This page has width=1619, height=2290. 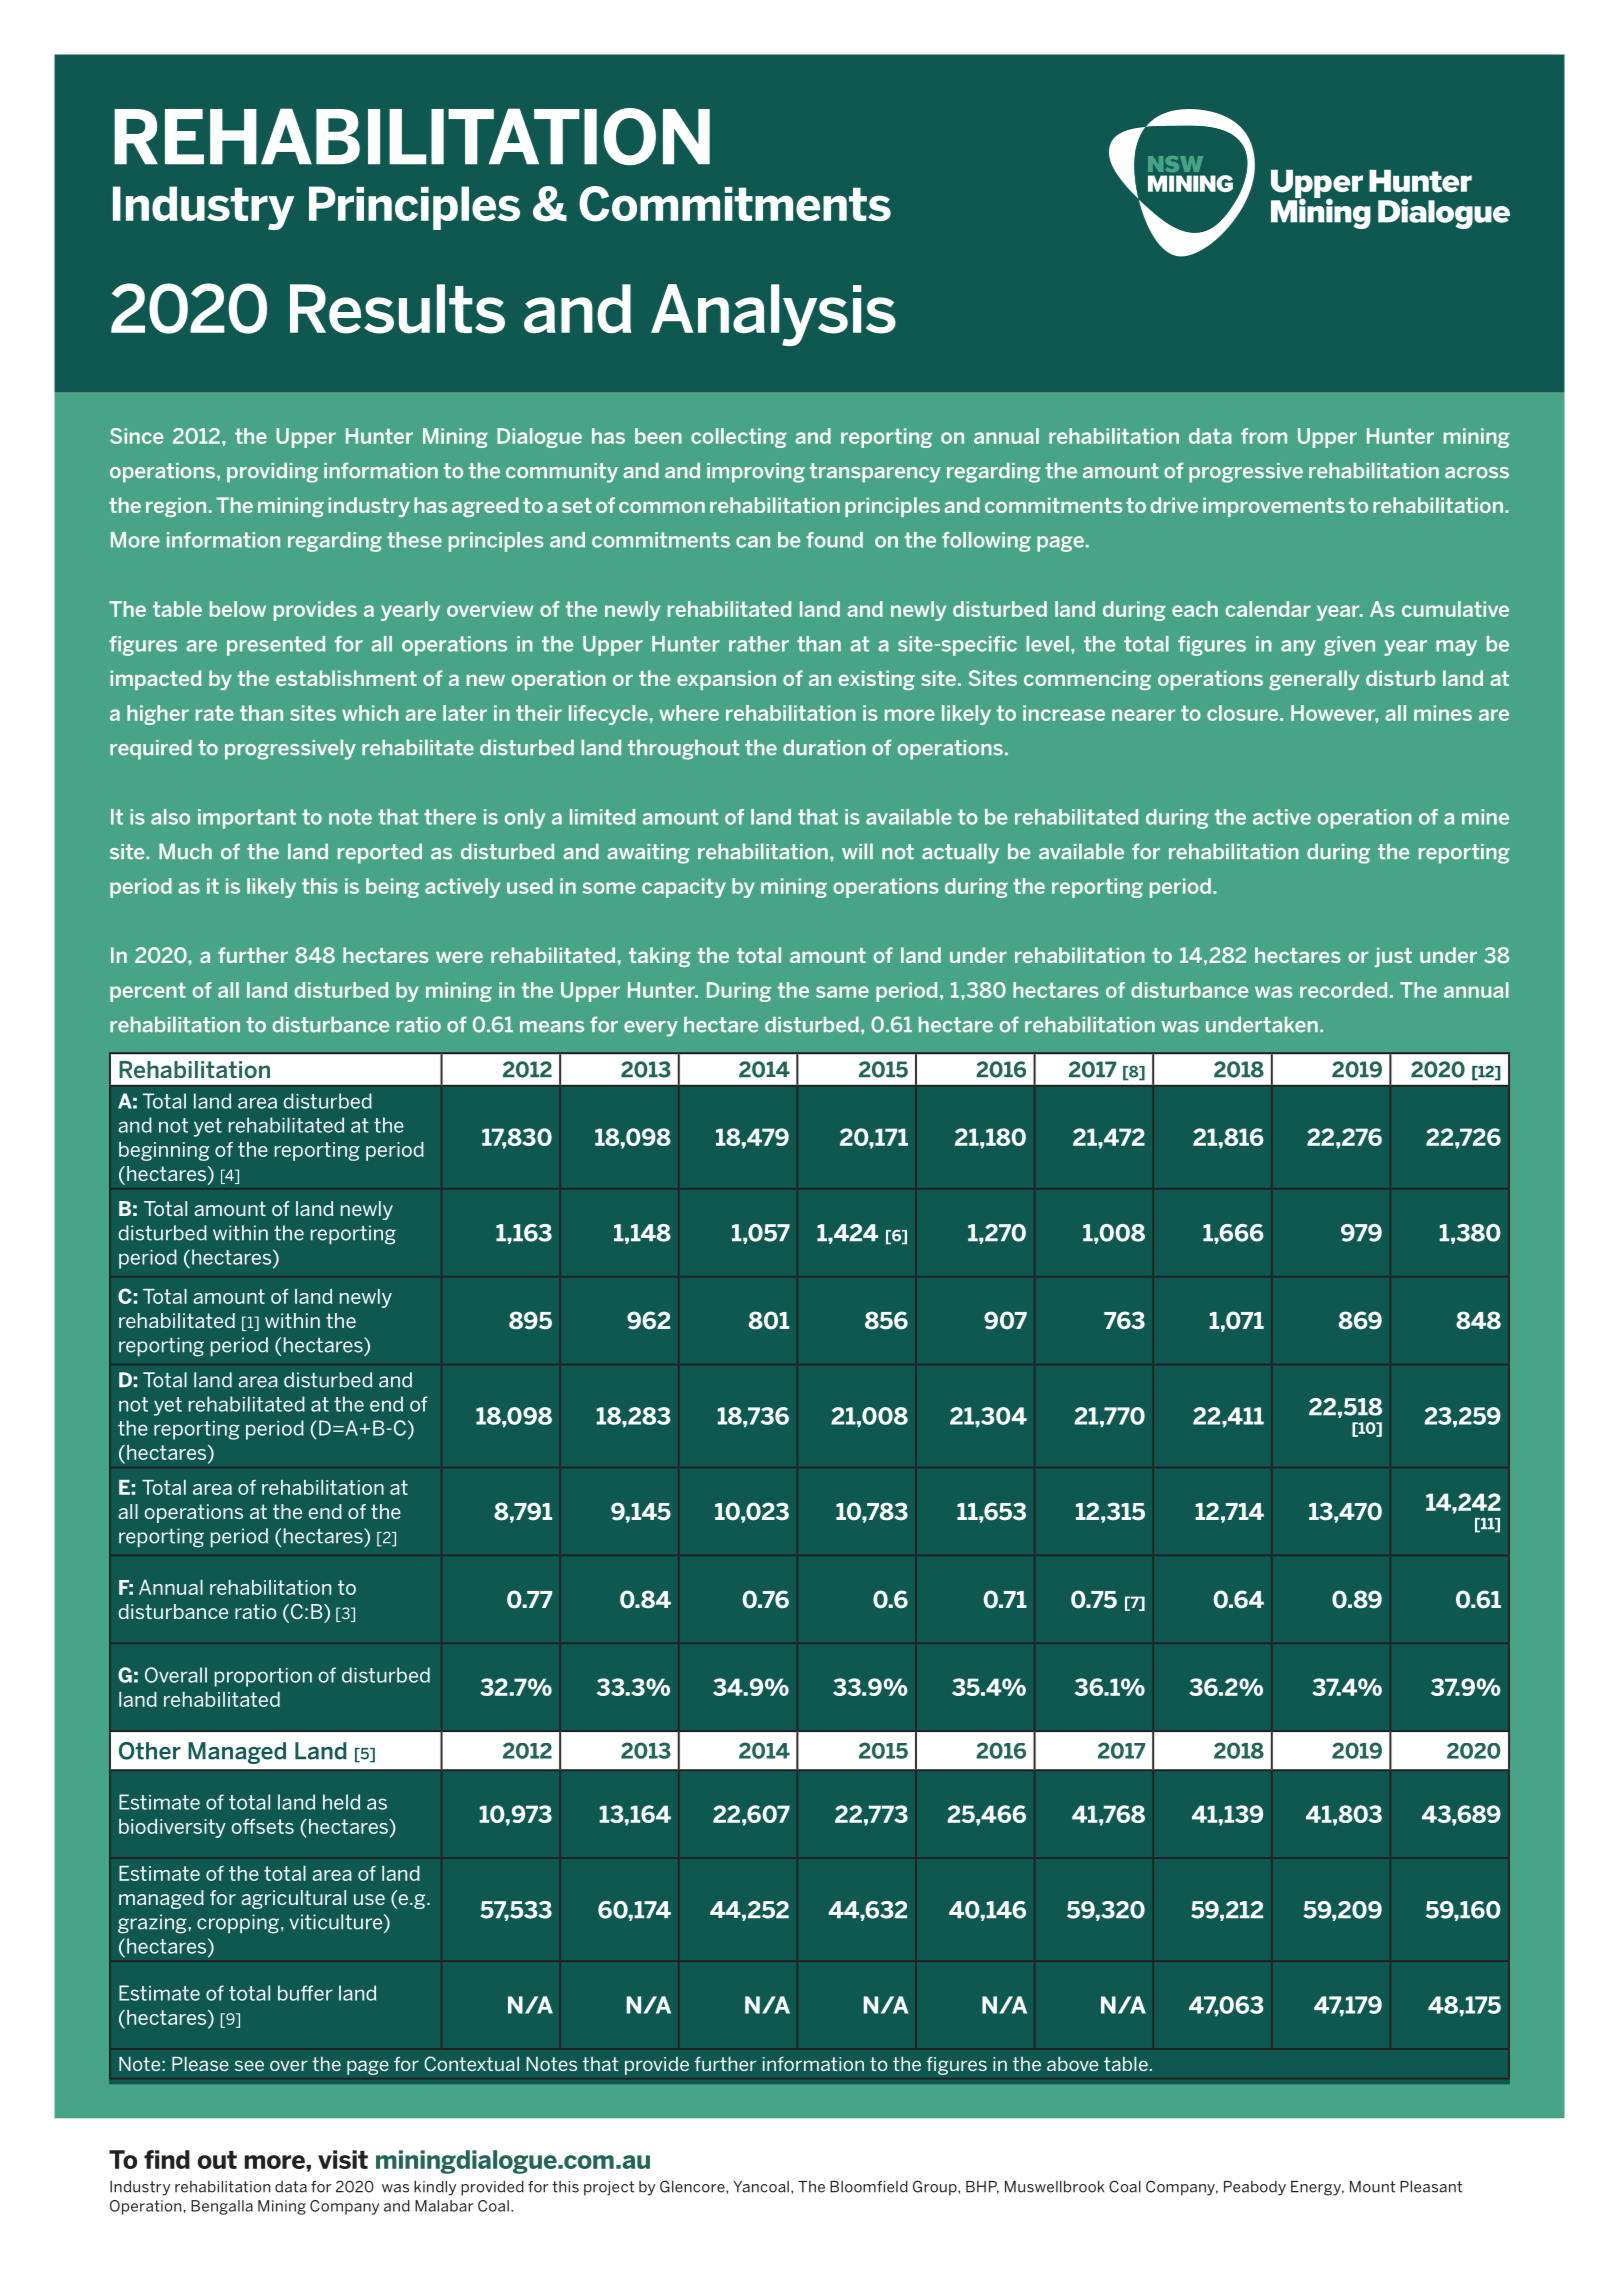 What do you see at coordinates (164, 1151) in the page?
I see `beginning` at bounding box center [164, 1151].
